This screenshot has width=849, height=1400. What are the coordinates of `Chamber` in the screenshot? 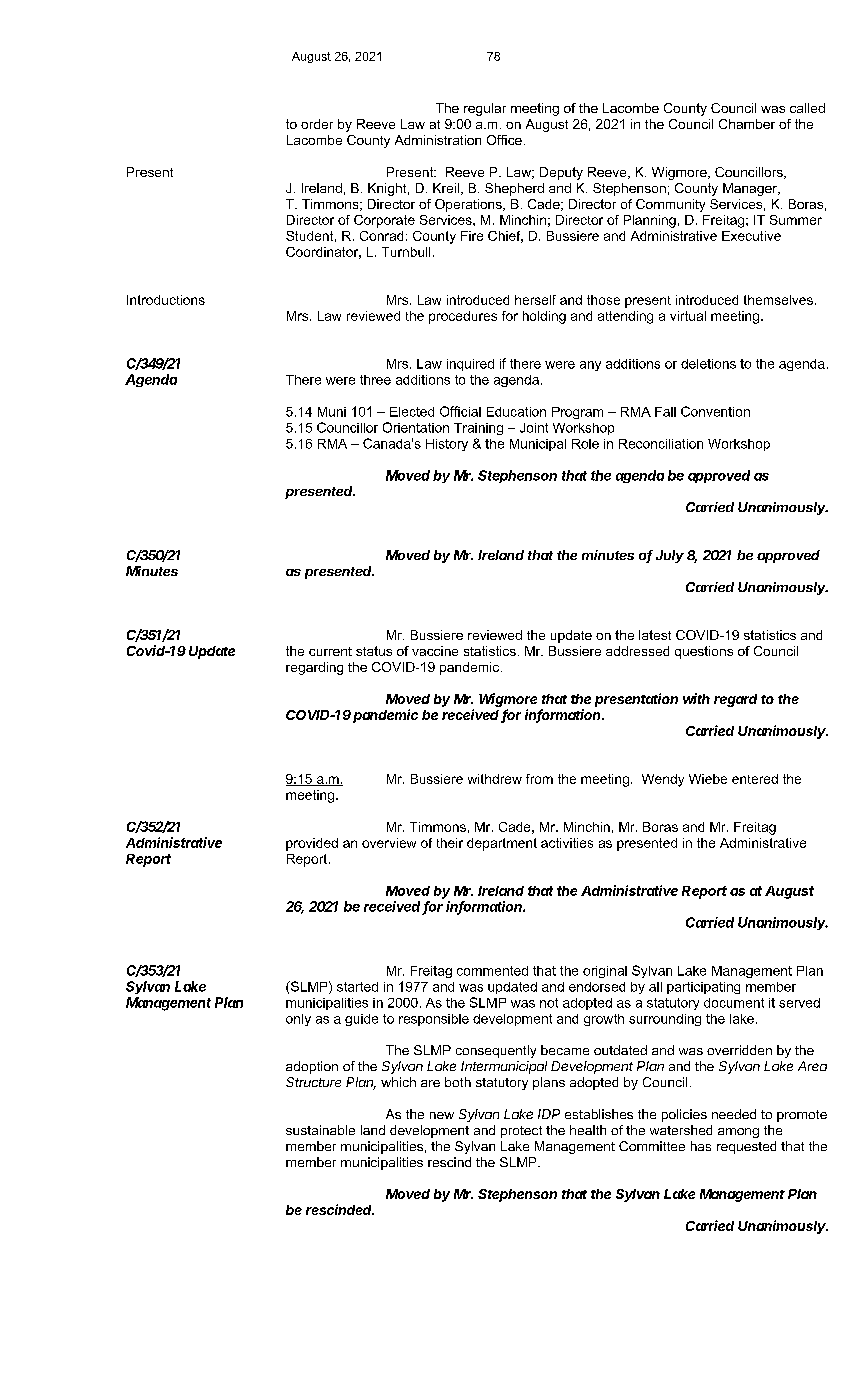 It's located at (747, 124).
